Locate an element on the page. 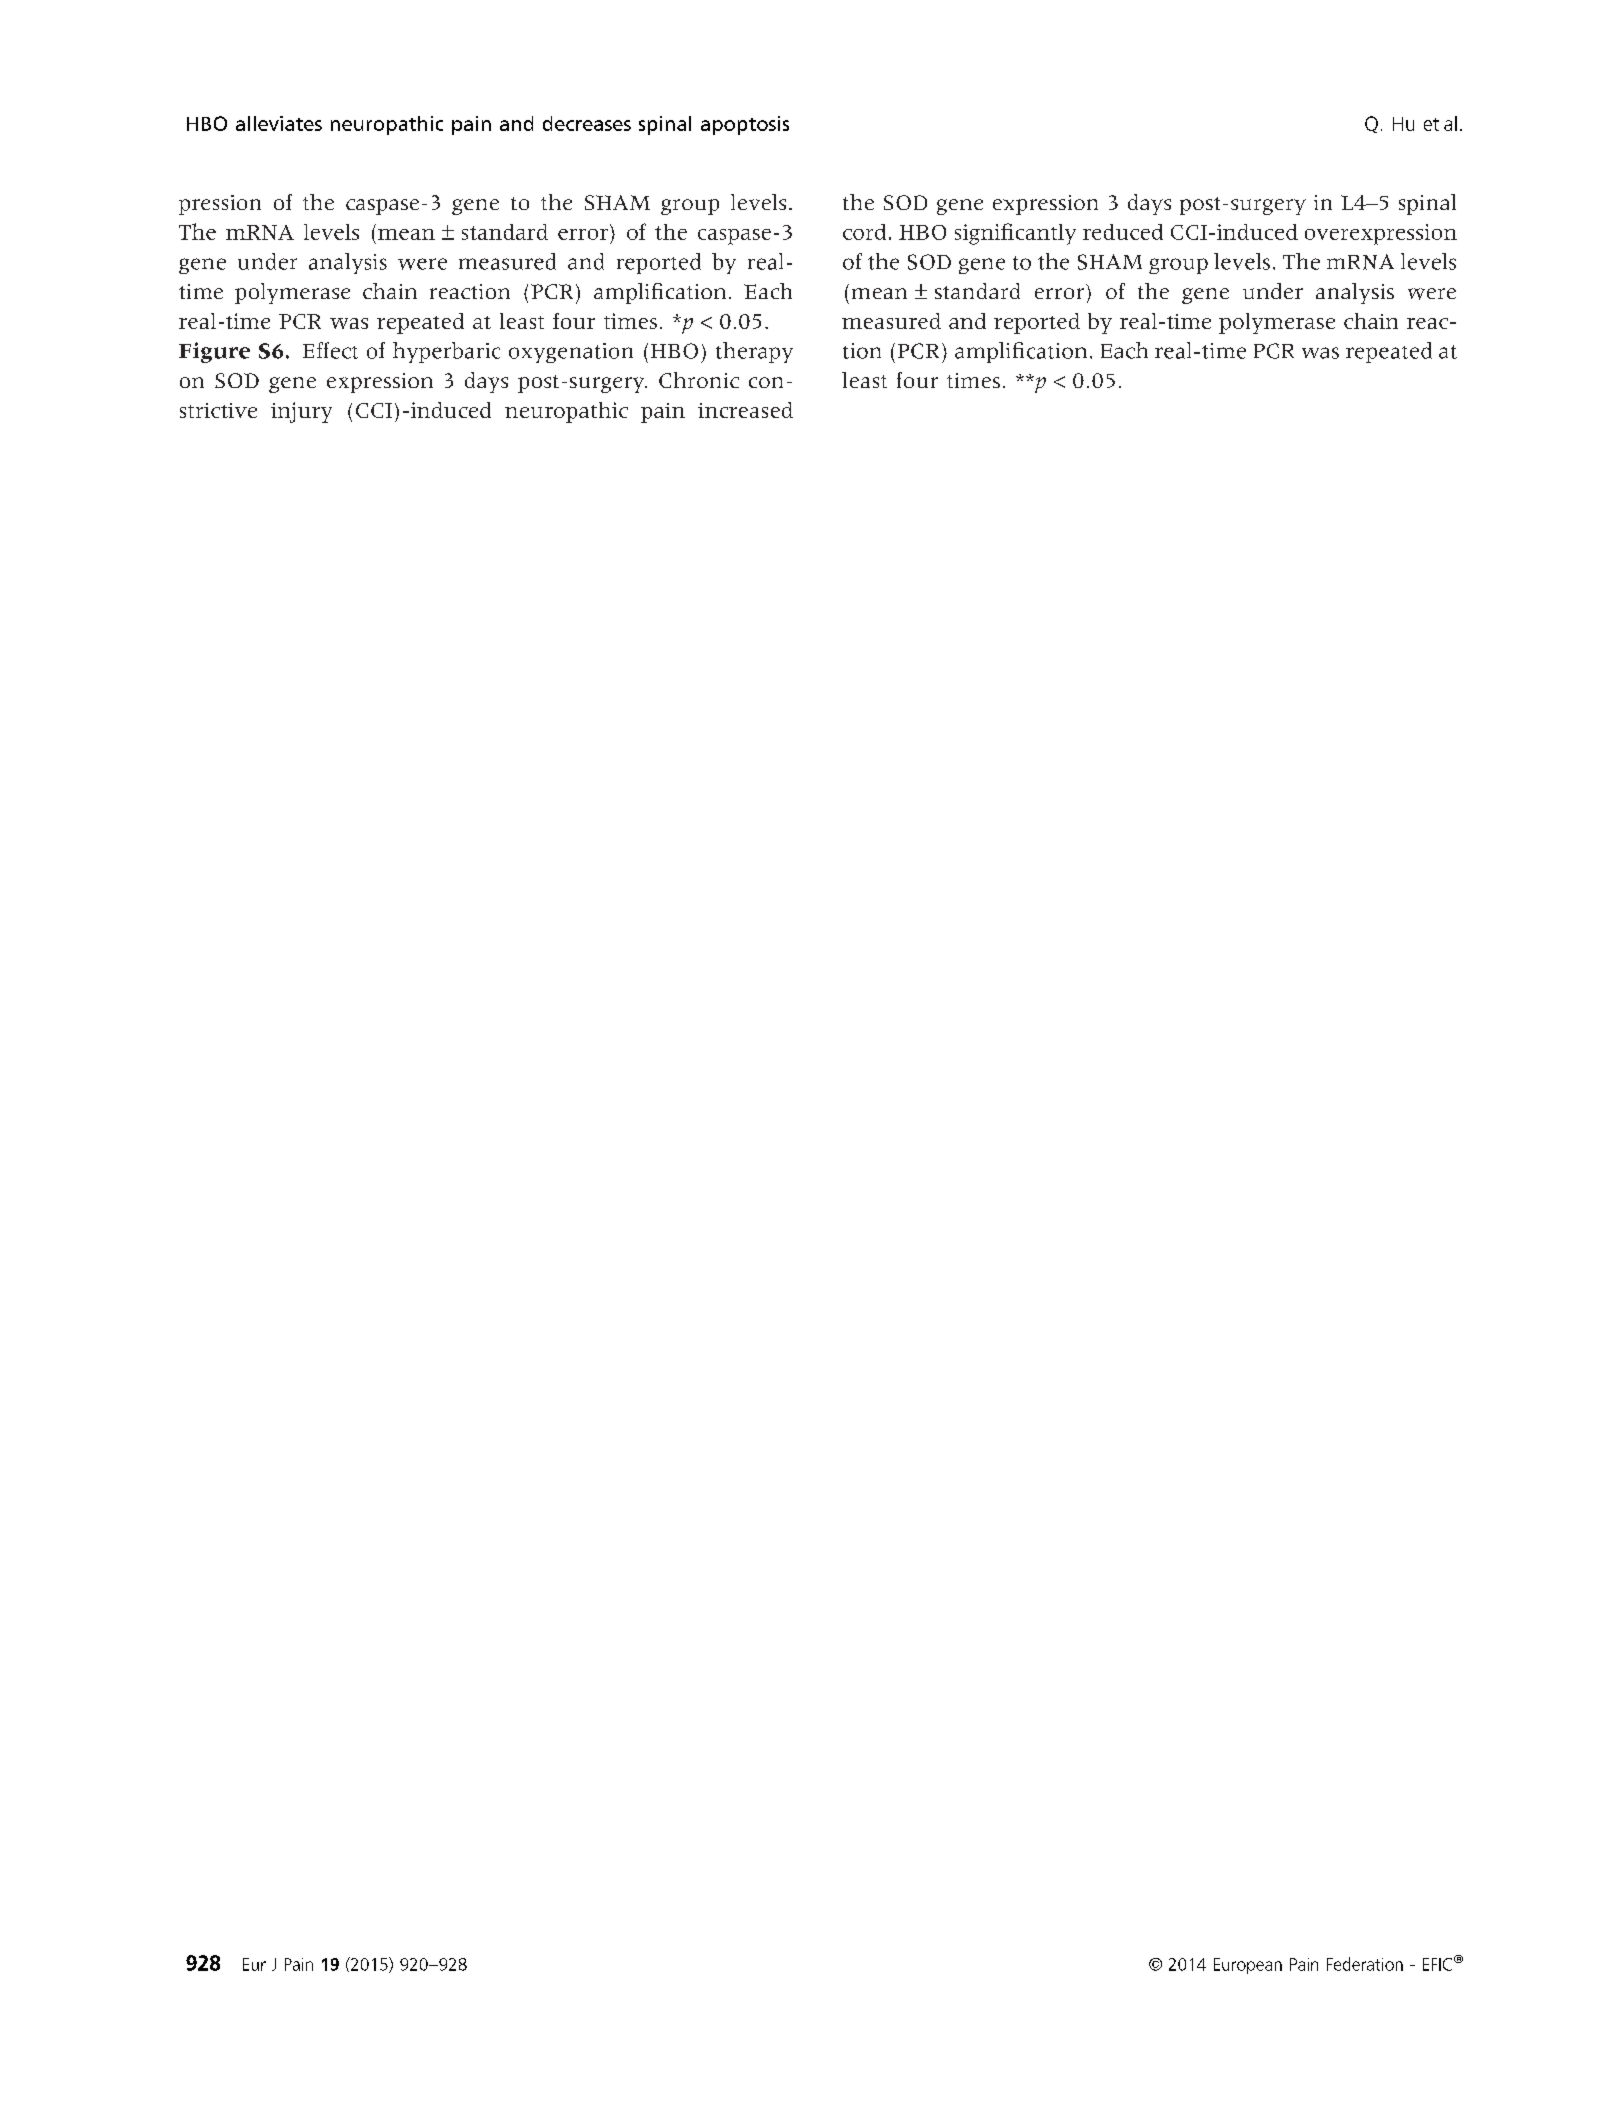  European is located at coordinates (1248, 1966).
